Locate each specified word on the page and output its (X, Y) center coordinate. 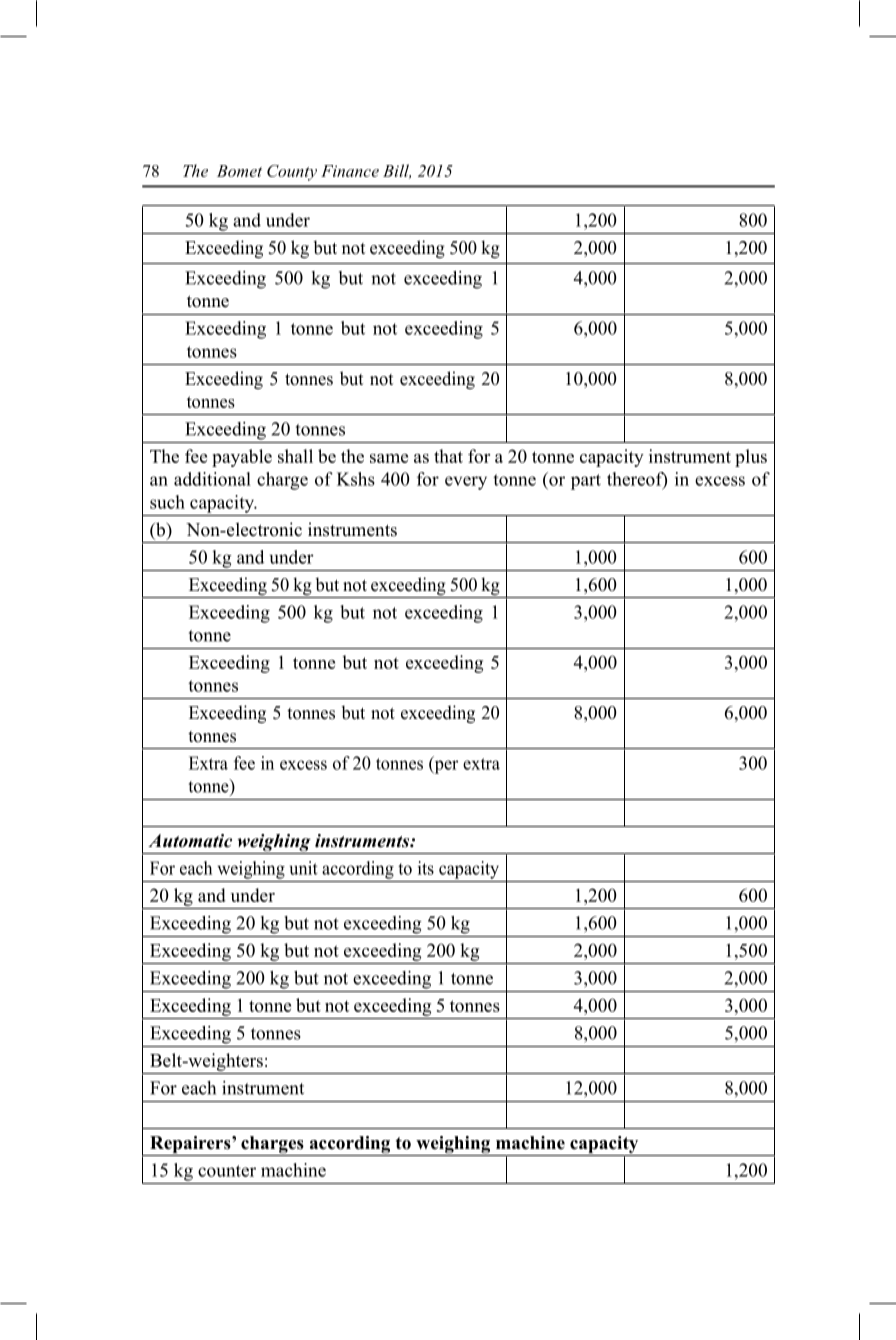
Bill (397, 171)
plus (751, 458)
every (466, 483)
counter (227, 1171)
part (586, 482)
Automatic (190, 841)
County (292, 173)
